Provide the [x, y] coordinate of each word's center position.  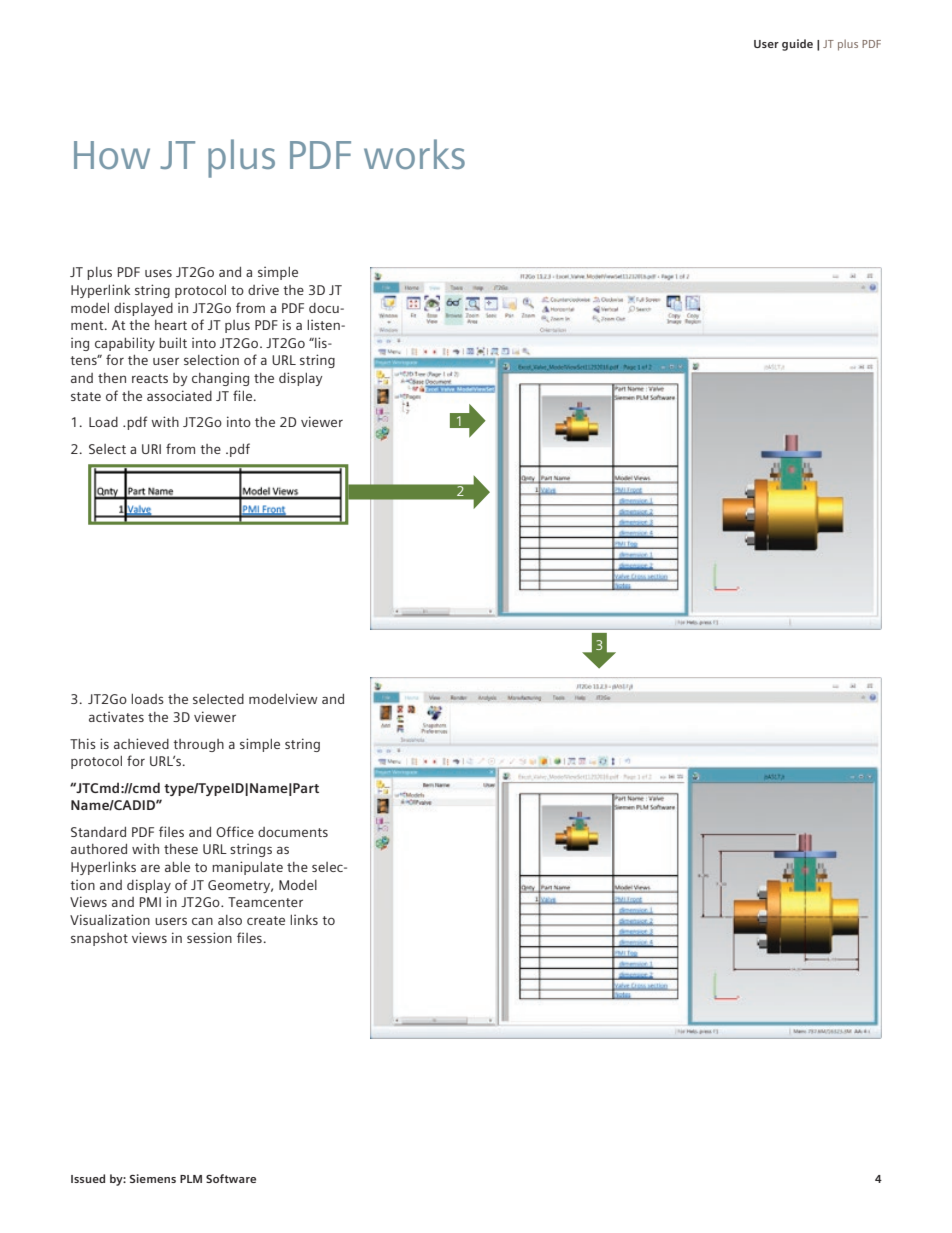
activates [116, 716]
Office [235, 831]
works [414, 154]
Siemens [153, 1178]
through [198, 745]
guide [797, 45]
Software [231, 1178]
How [112, 155]
